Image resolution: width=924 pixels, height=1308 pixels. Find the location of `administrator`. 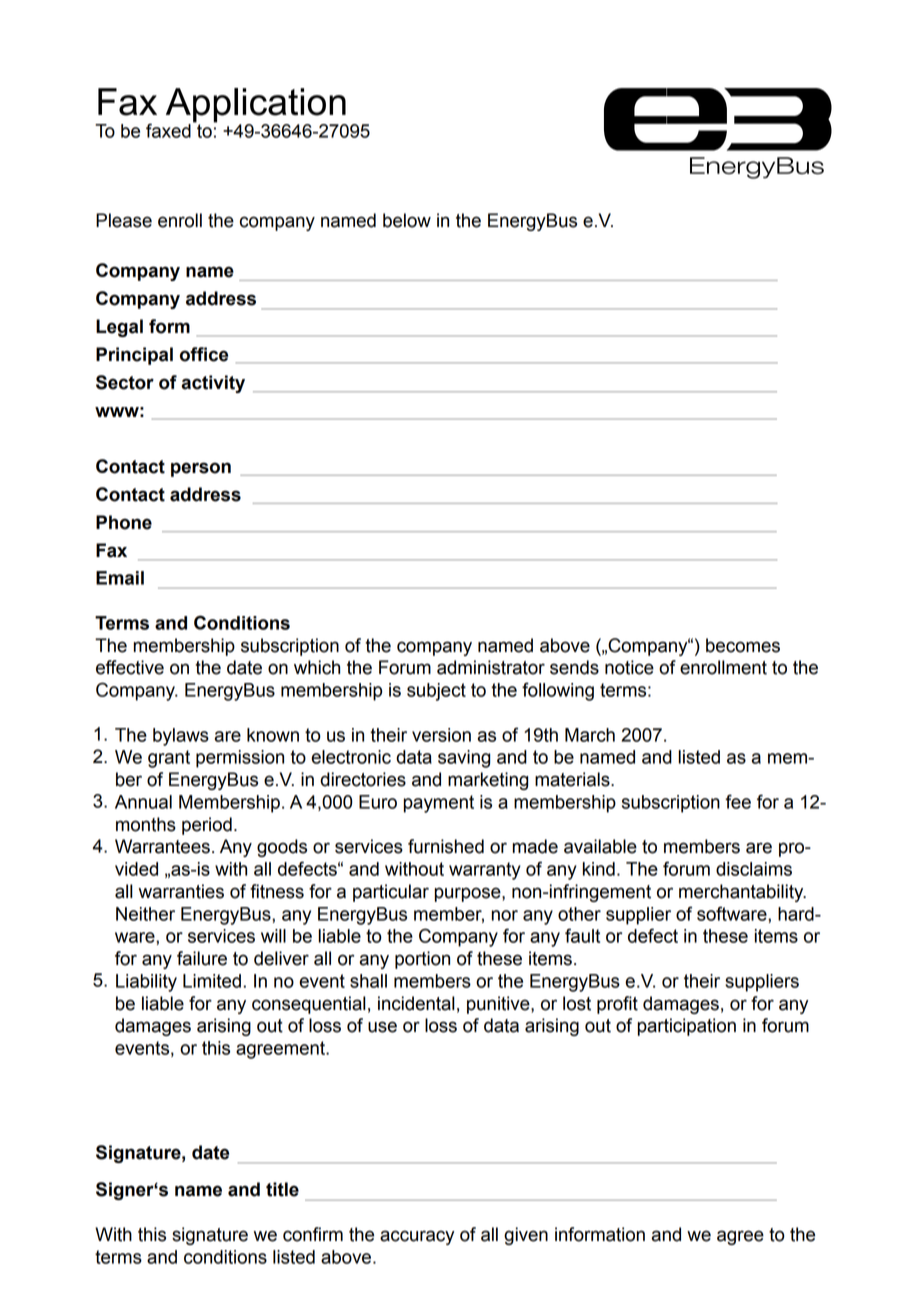

administrator is located at coordinates (491, 667).
